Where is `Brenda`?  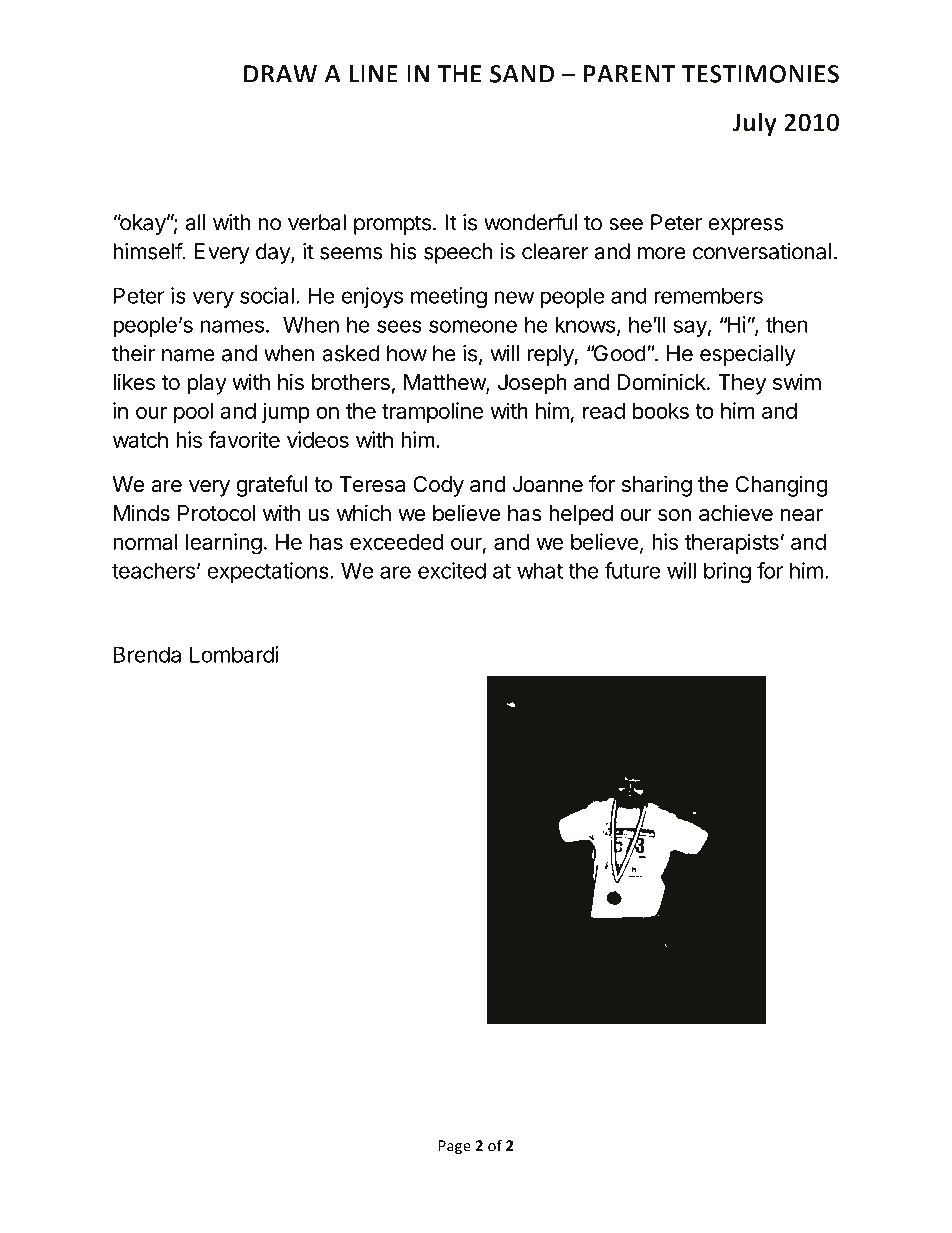 Brenda is located at coordinates (147, 654).
